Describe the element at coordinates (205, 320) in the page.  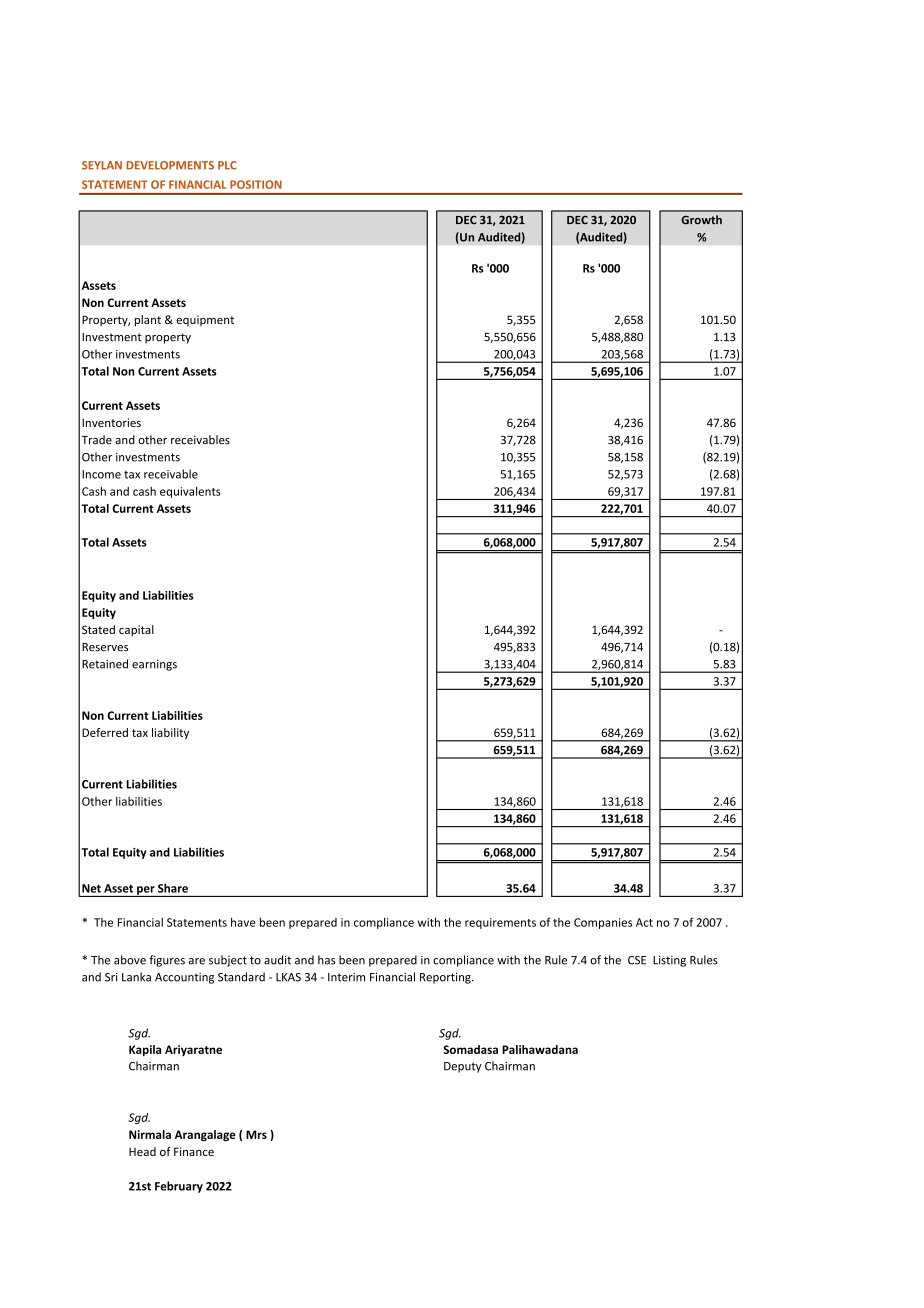
I see `equipment` at that location.
